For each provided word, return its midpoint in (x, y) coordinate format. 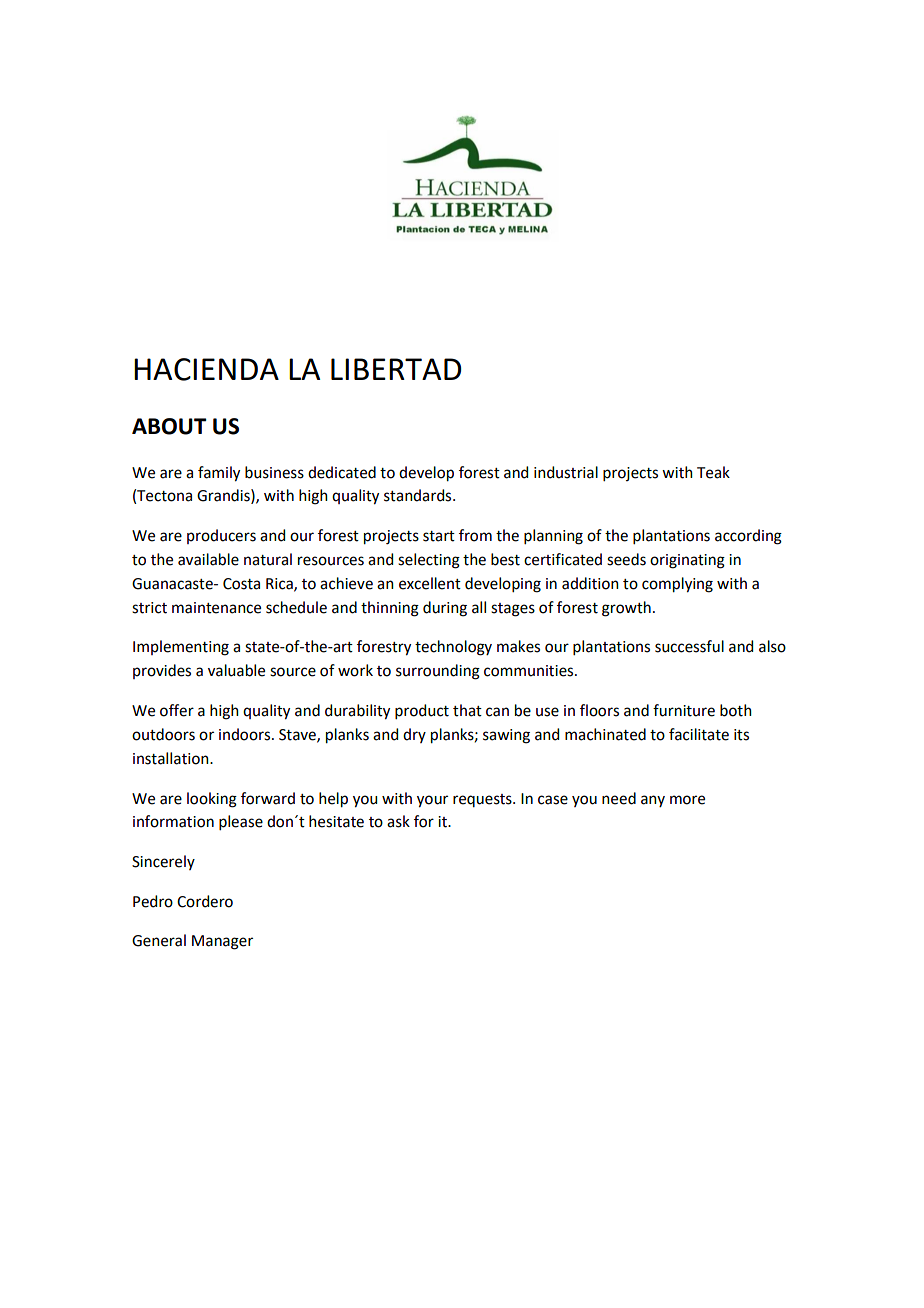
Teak (713, 472)
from (475, 535)
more (687, 800)
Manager (222, 942)
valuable (236, 670)
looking (212, 800)
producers (221, 536)
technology (453, 648)
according (748, 537)
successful (689, 646)
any (653, 801)
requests (483, 800)
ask (398, 821)
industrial (566, 472)
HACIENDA (206, 369)
